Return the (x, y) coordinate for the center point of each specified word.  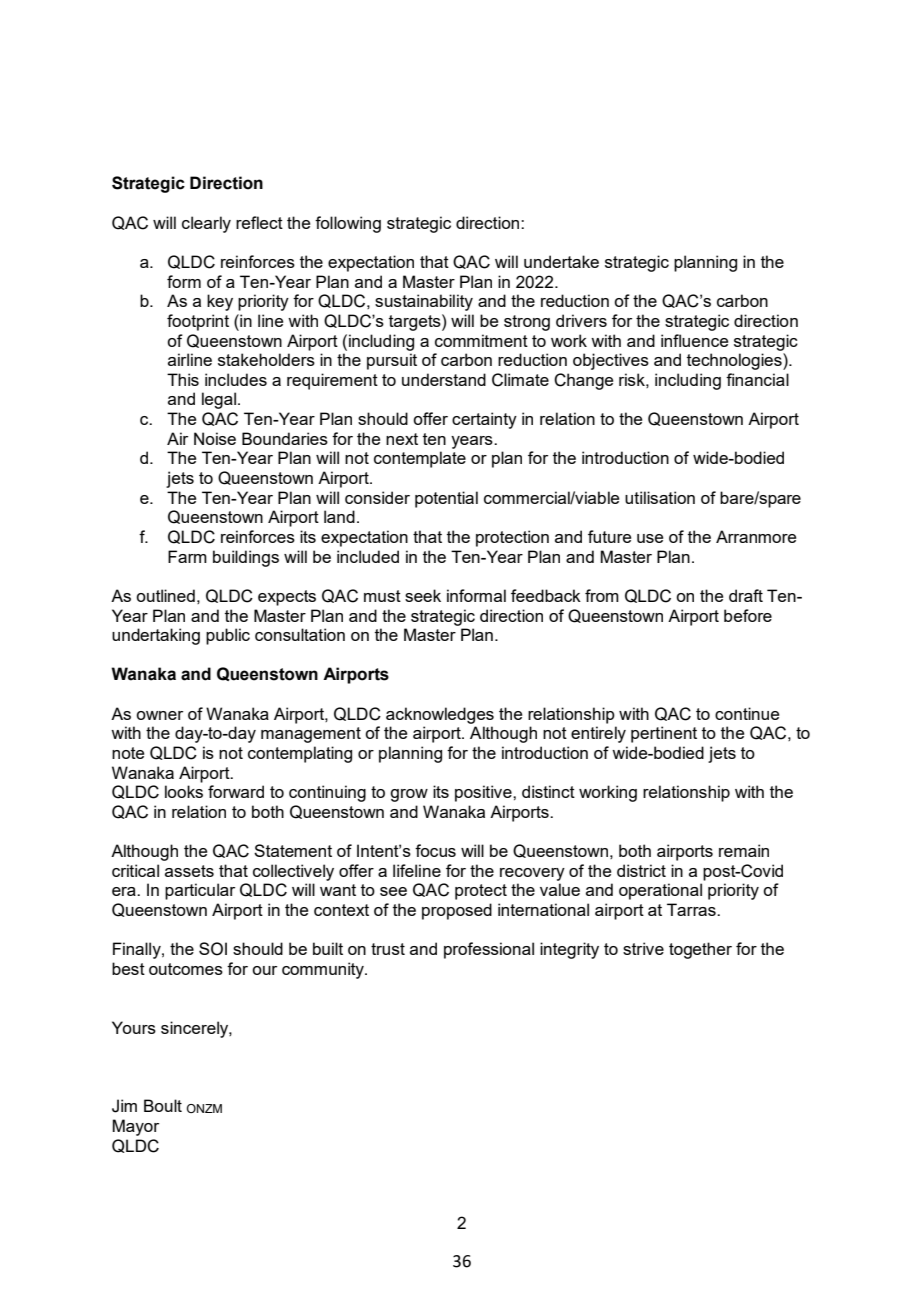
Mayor (135, 1127)
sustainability (424, 302)
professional (489, 950)
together (700, 950)
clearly (206, 224)
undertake (561, 261)
